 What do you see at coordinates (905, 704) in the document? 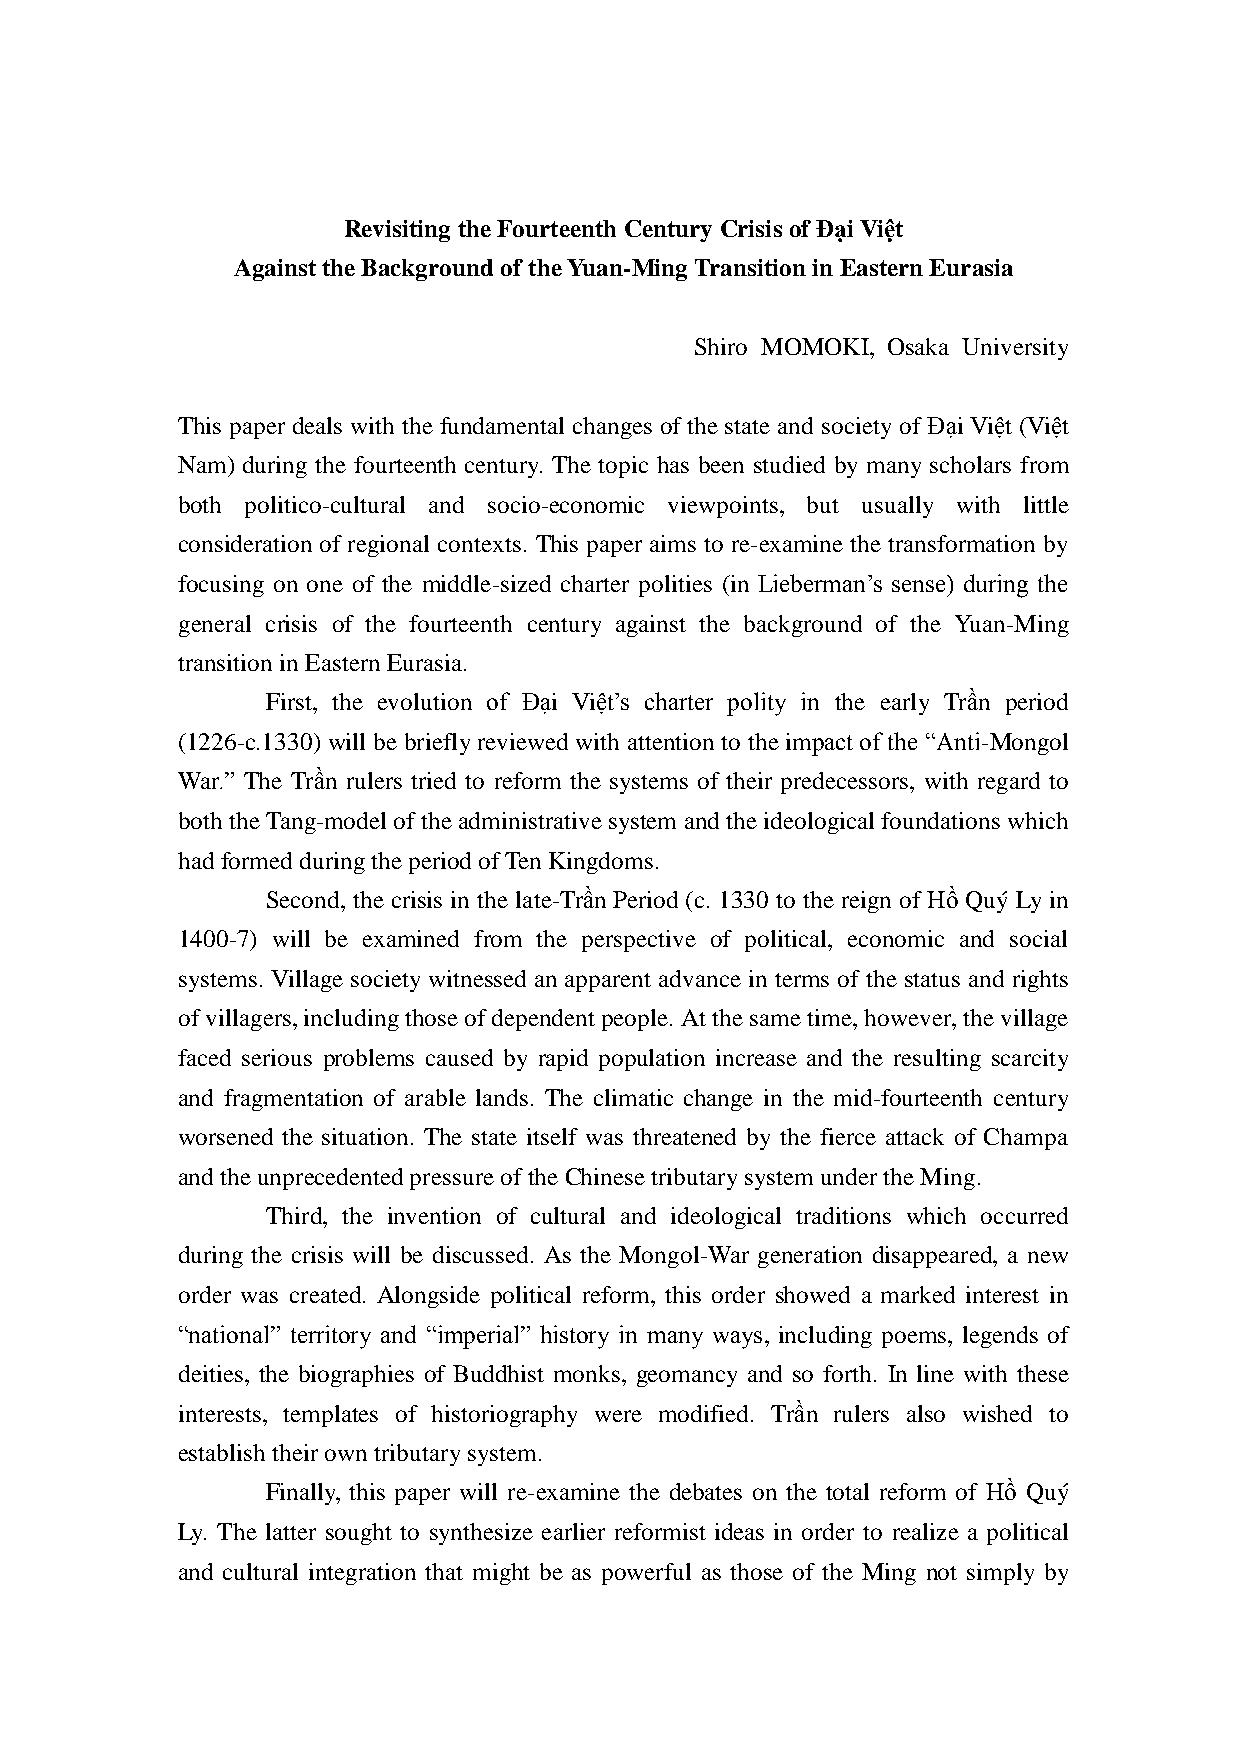
I see `early` at bounding box center [905, 704].
